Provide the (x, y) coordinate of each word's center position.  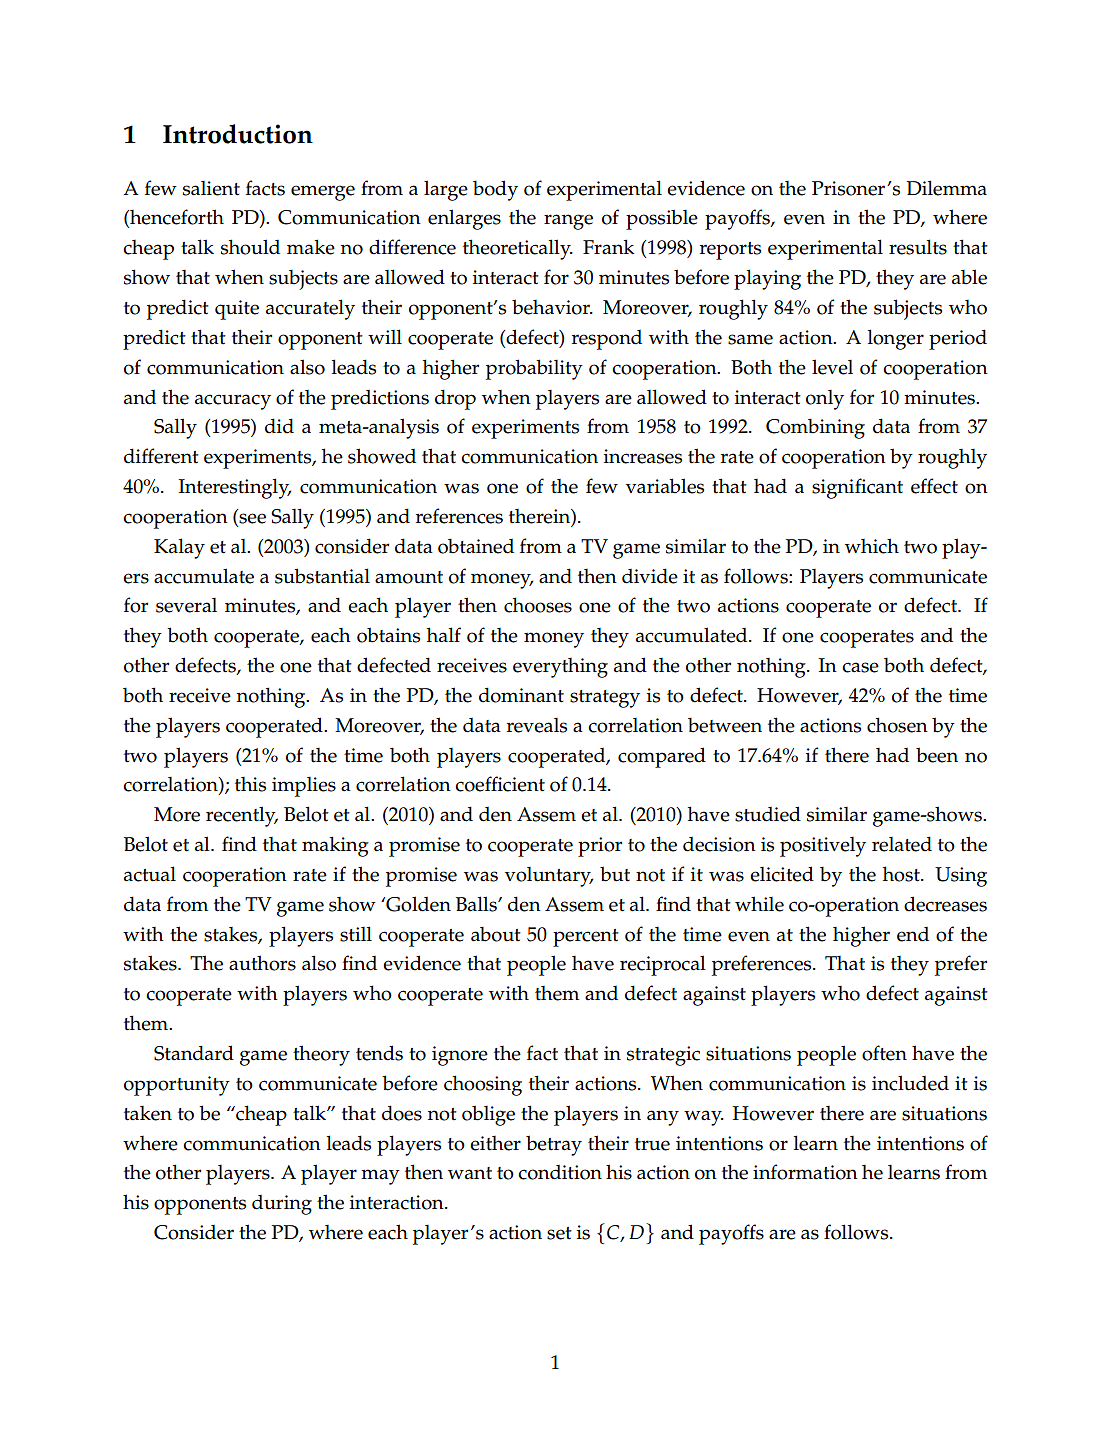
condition (560, 1172)
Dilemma (947, 188)
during (282, 1205)
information (805, 1172)
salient (211, 188)
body (495, 190)
